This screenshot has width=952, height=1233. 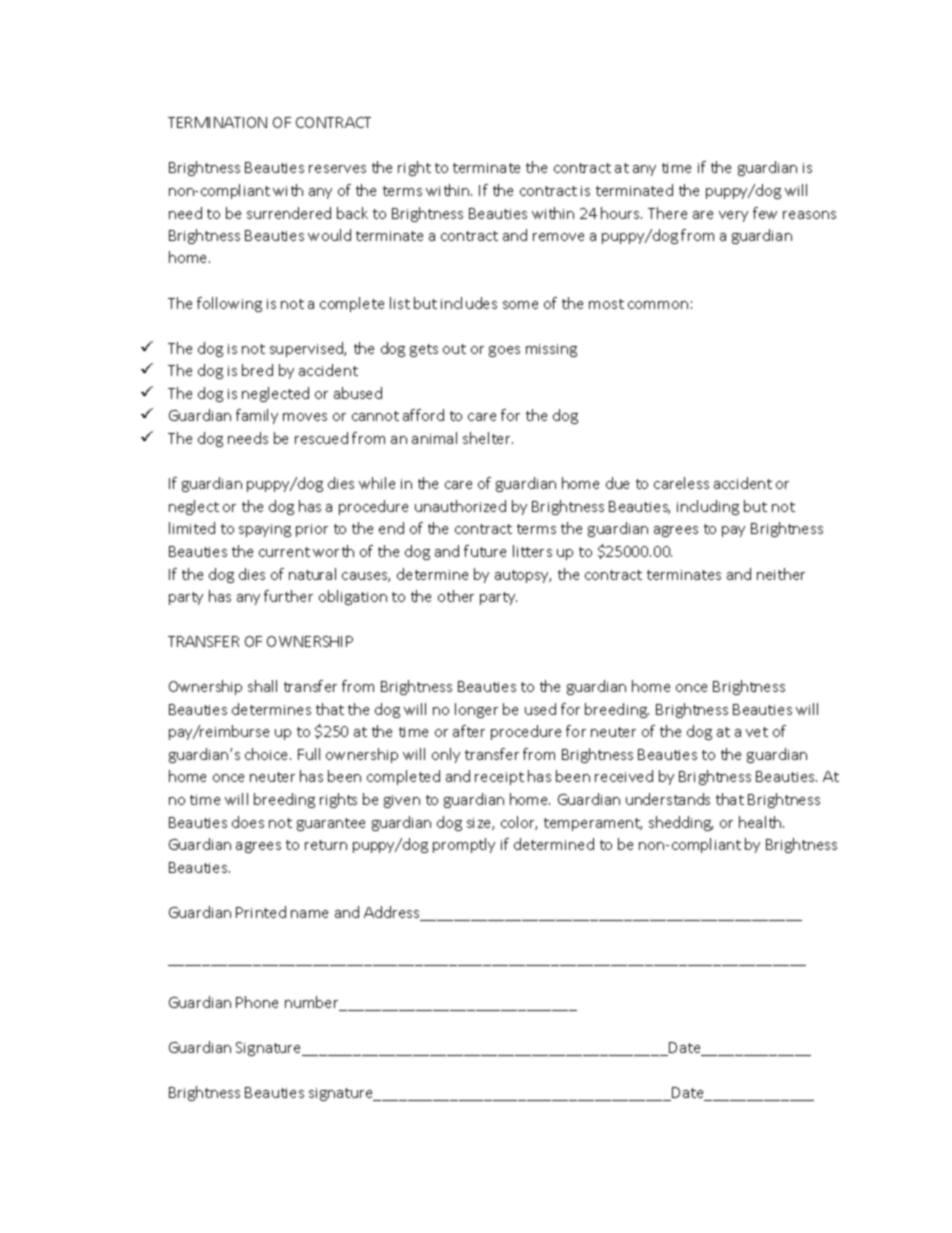 What do you see at coordinates (765, 213) in the screenshot?
I see `few` at bounding box center [765, 213].
